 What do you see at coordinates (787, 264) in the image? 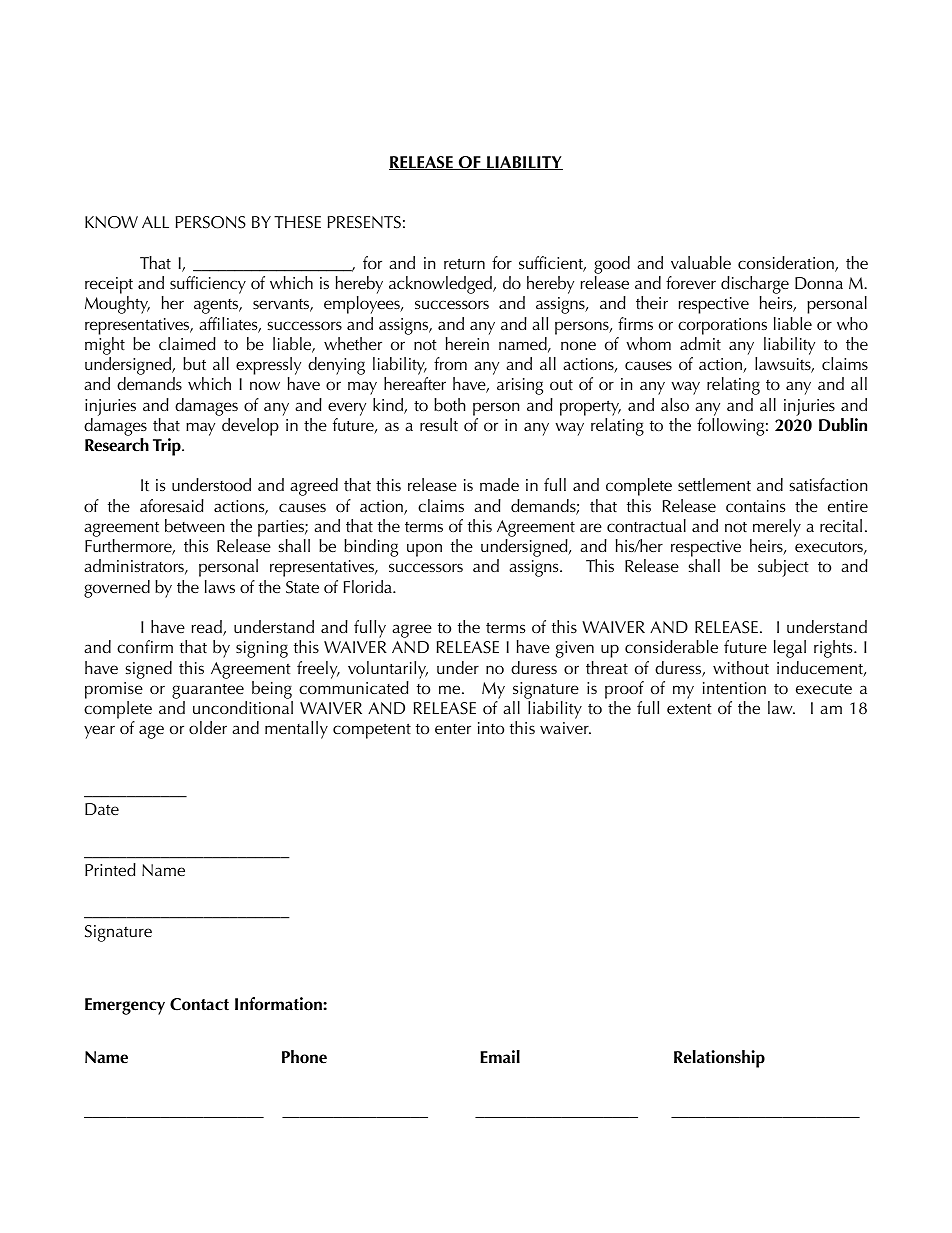
I see `consideration` at bounding box center [787, 264].
